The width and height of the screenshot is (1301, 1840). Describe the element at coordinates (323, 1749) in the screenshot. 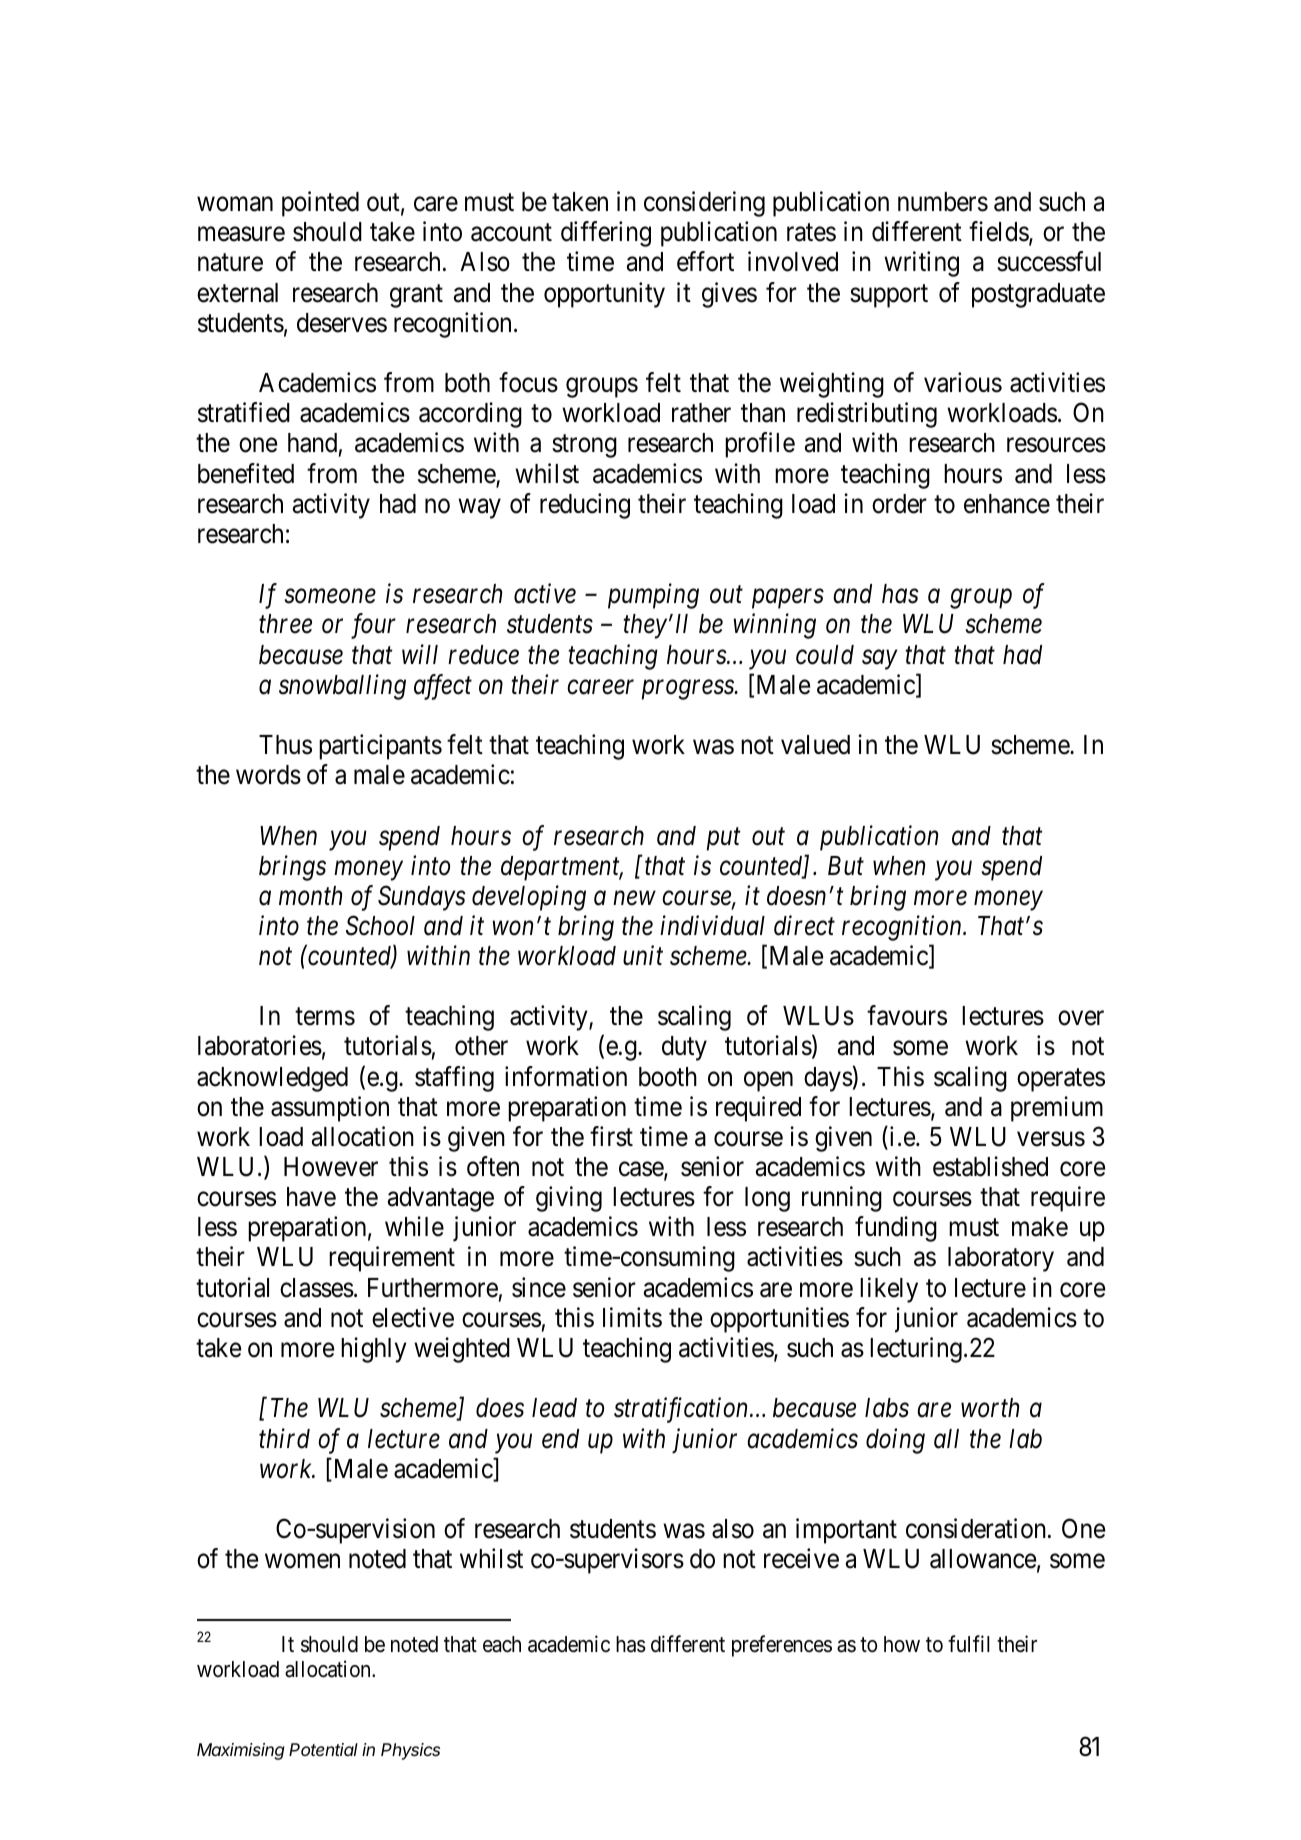

I see `Potential` at that location.
